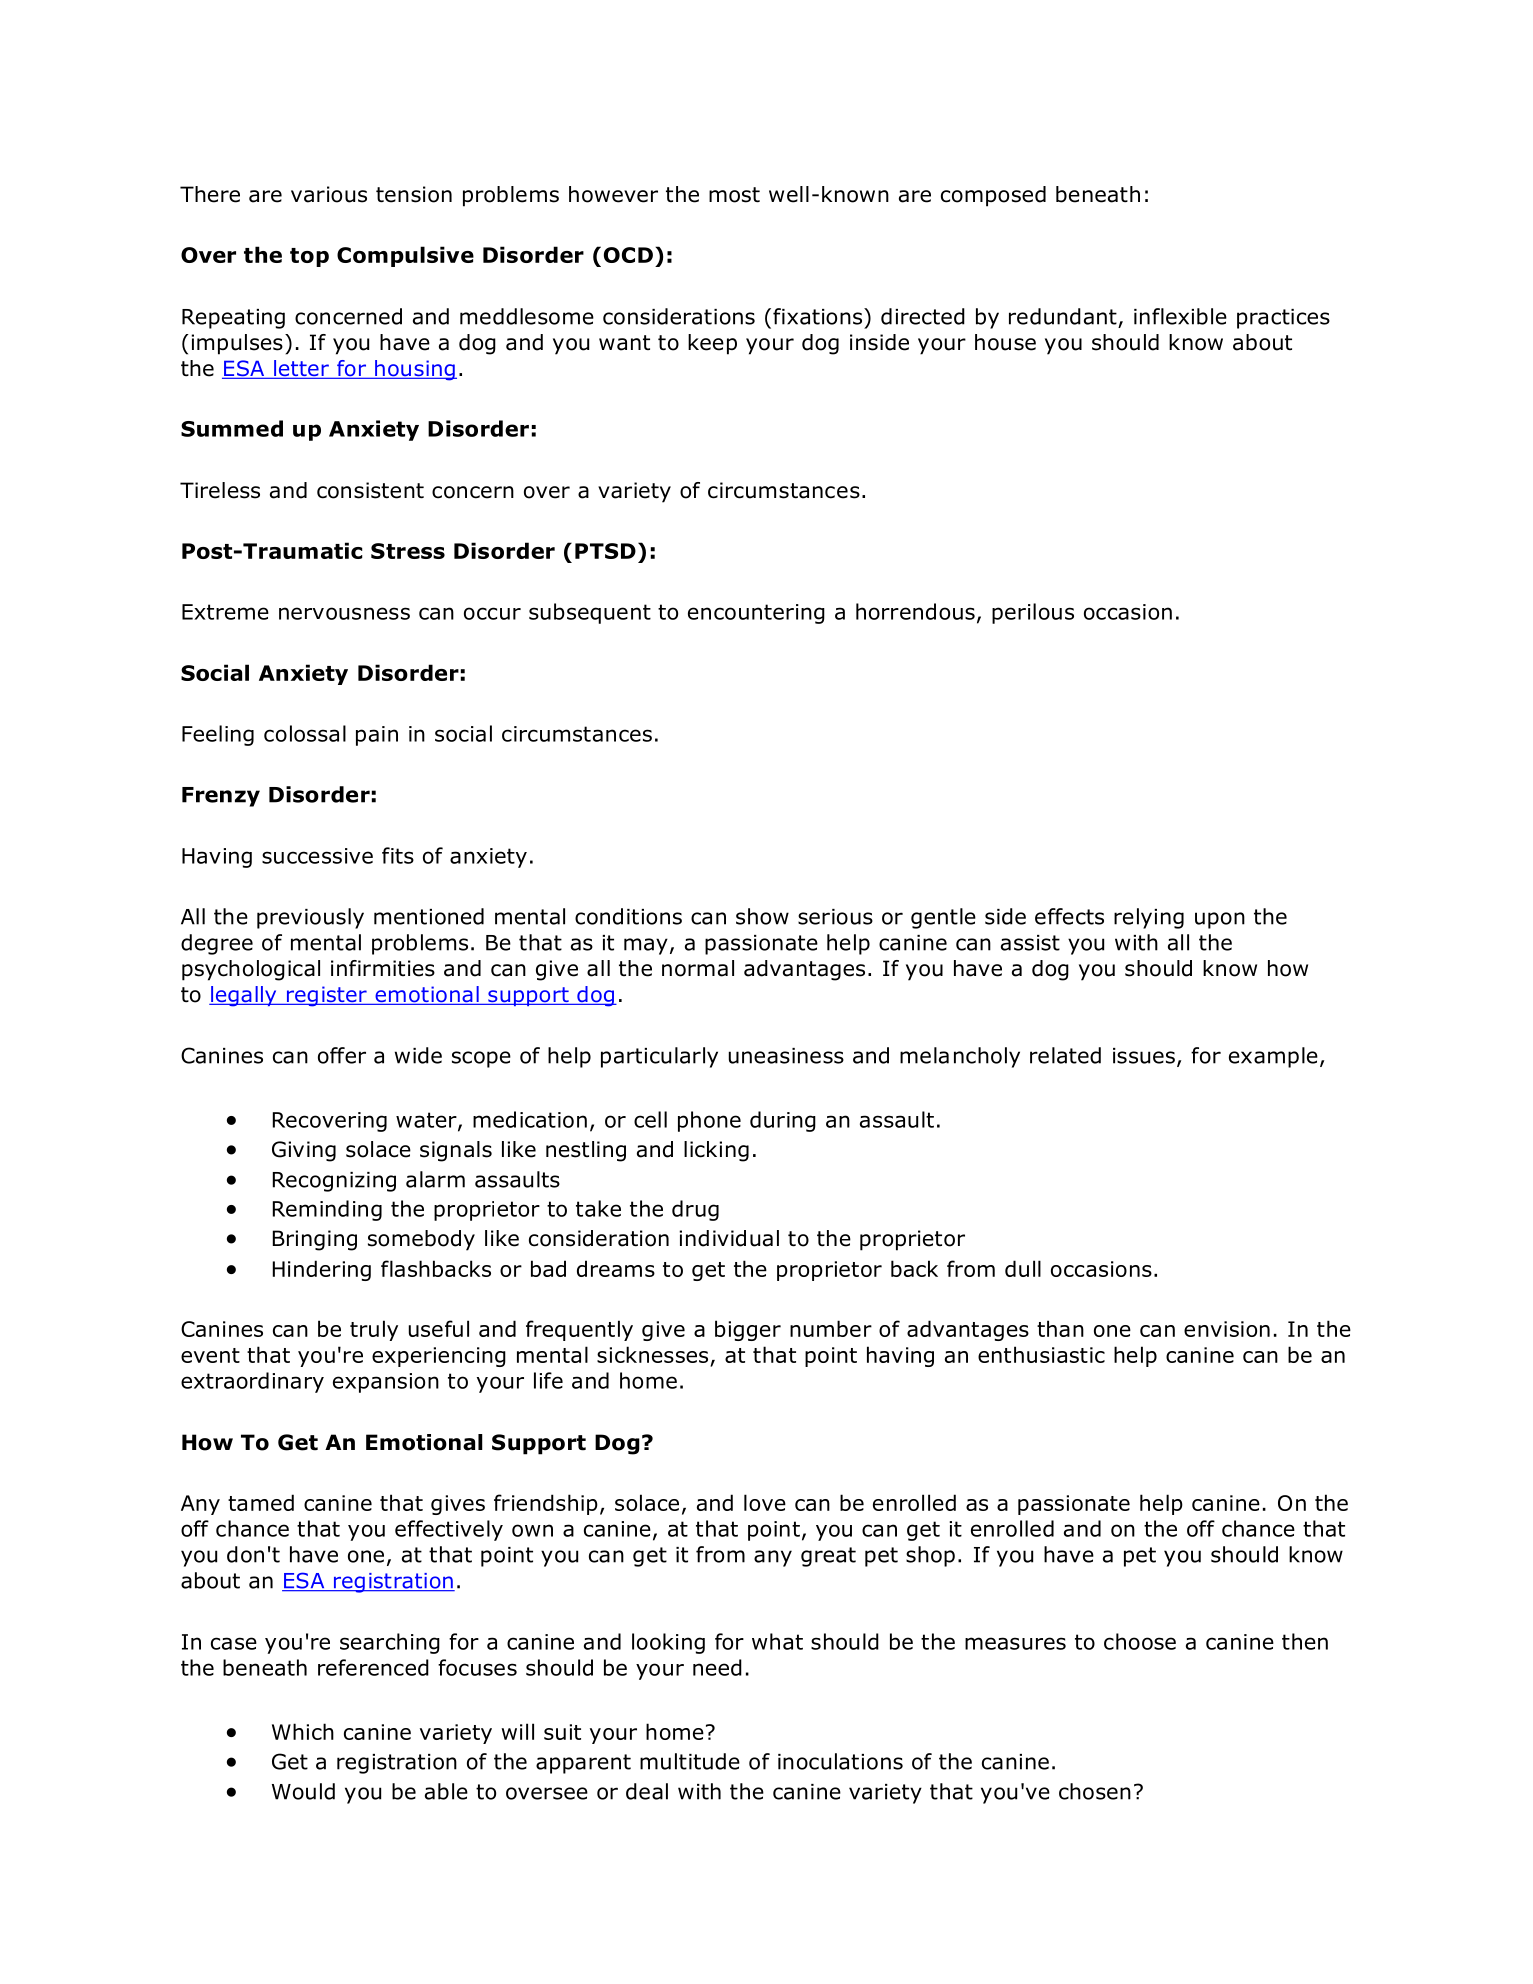 The height and width of the image is (1984, 1533). What do you see at coordinates (729, 1238) in the image?
I see `individual` at bounding box center [729, 1238].
